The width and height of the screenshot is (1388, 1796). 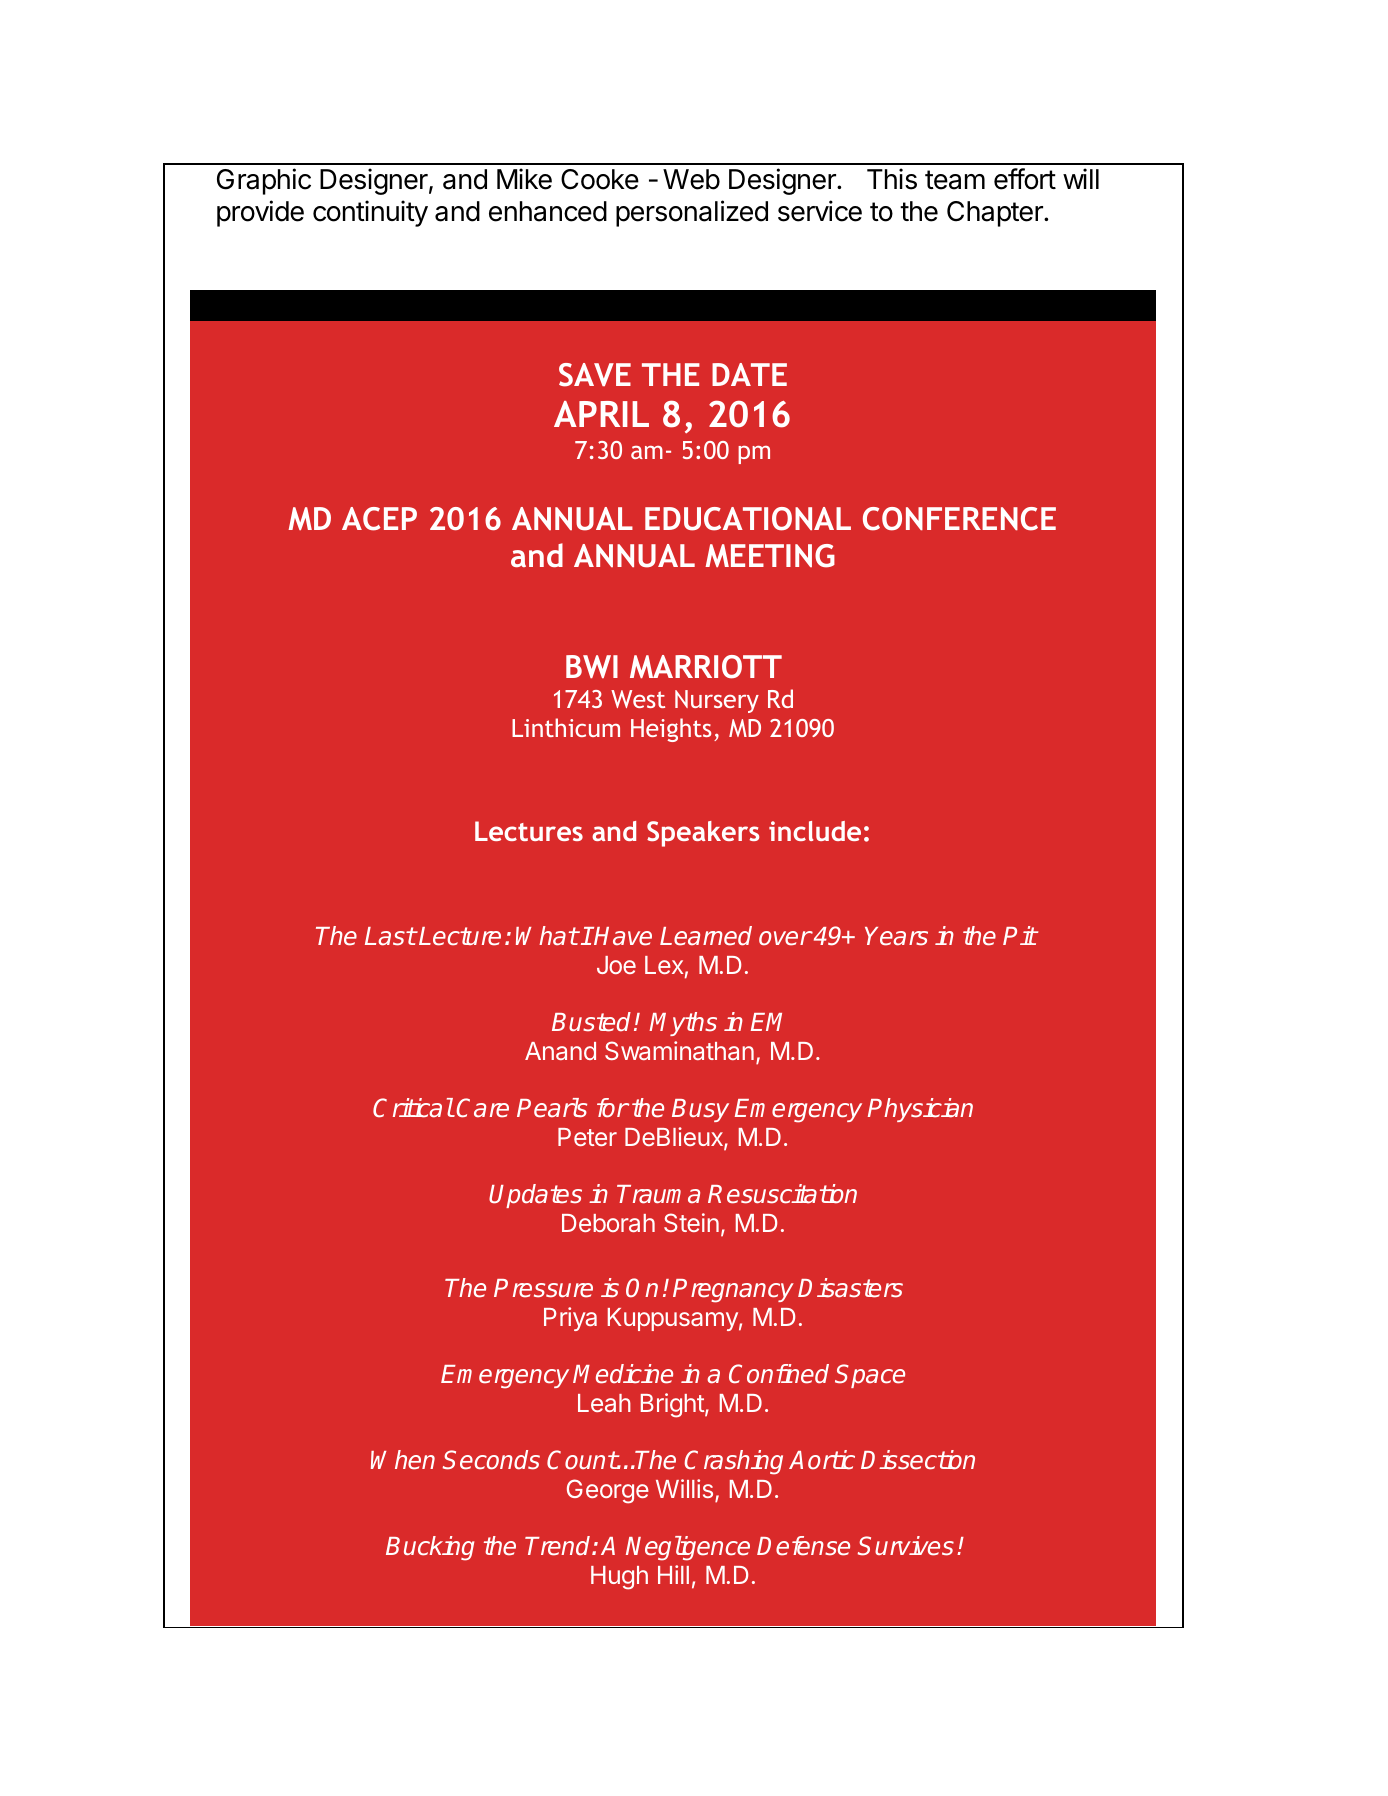 I want to click on Years, so click(x=896, y=936).
